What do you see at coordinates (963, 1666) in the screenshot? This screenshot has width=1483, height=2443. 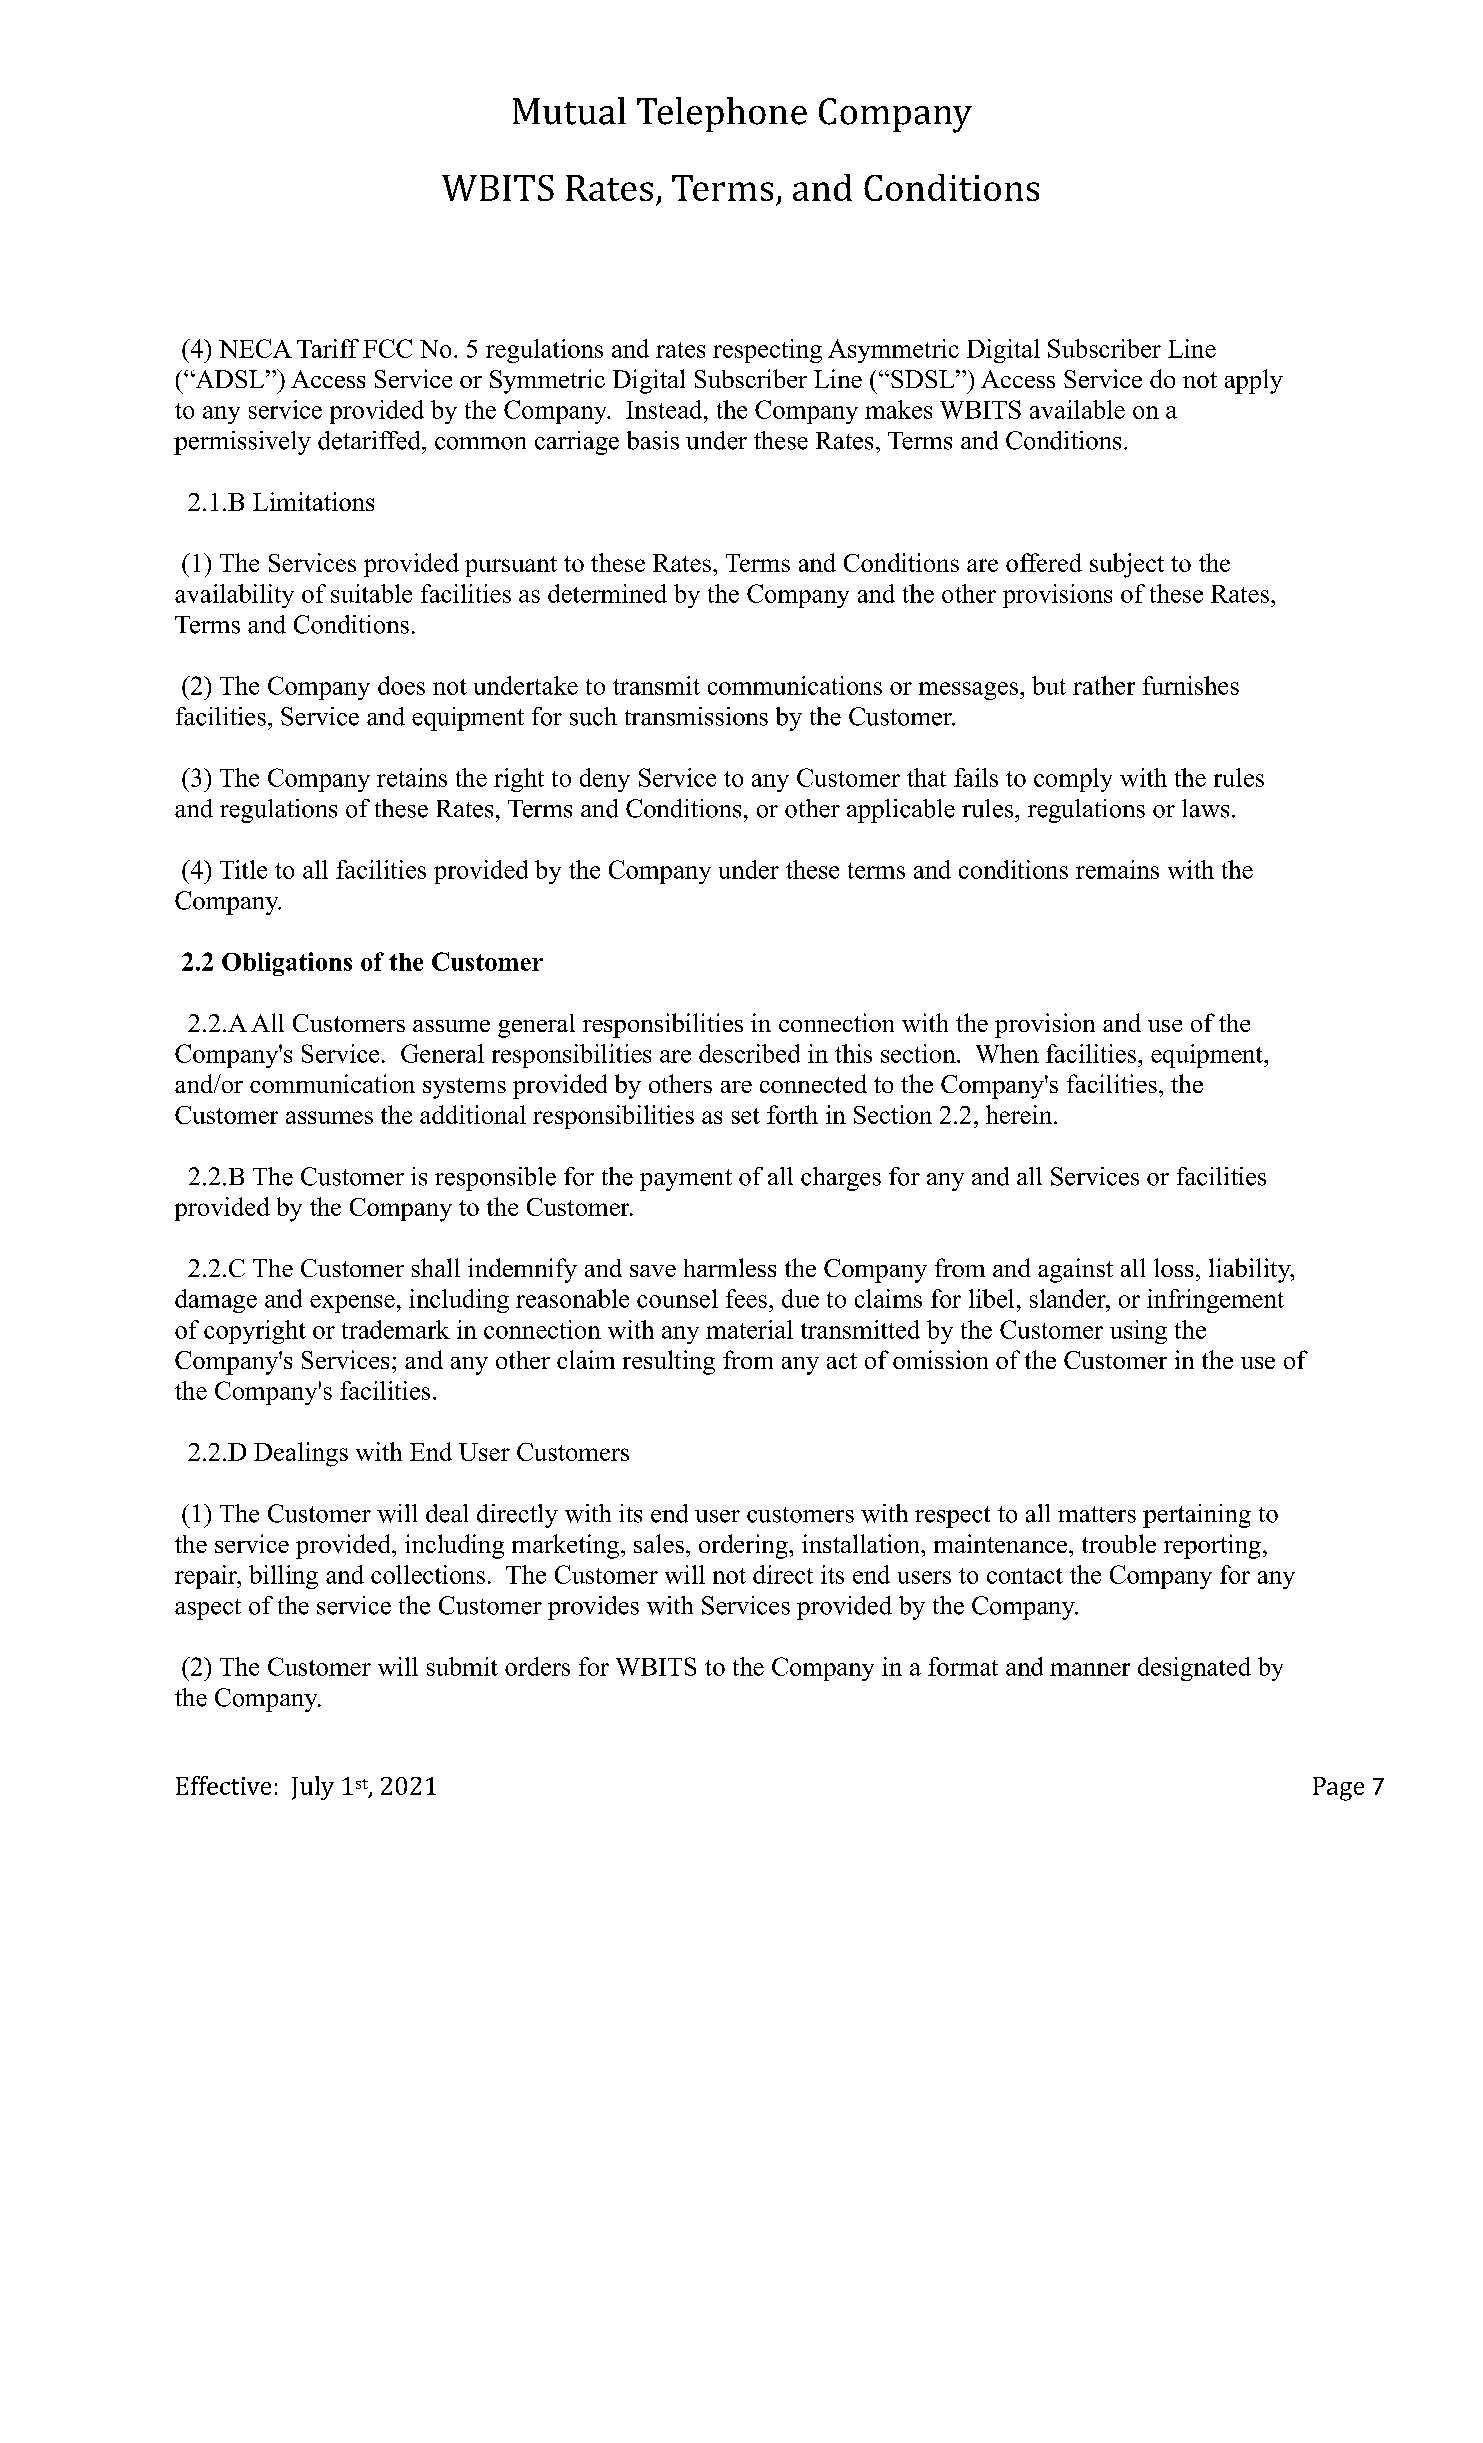 I see `format` at bounding box center [963, 1666].
